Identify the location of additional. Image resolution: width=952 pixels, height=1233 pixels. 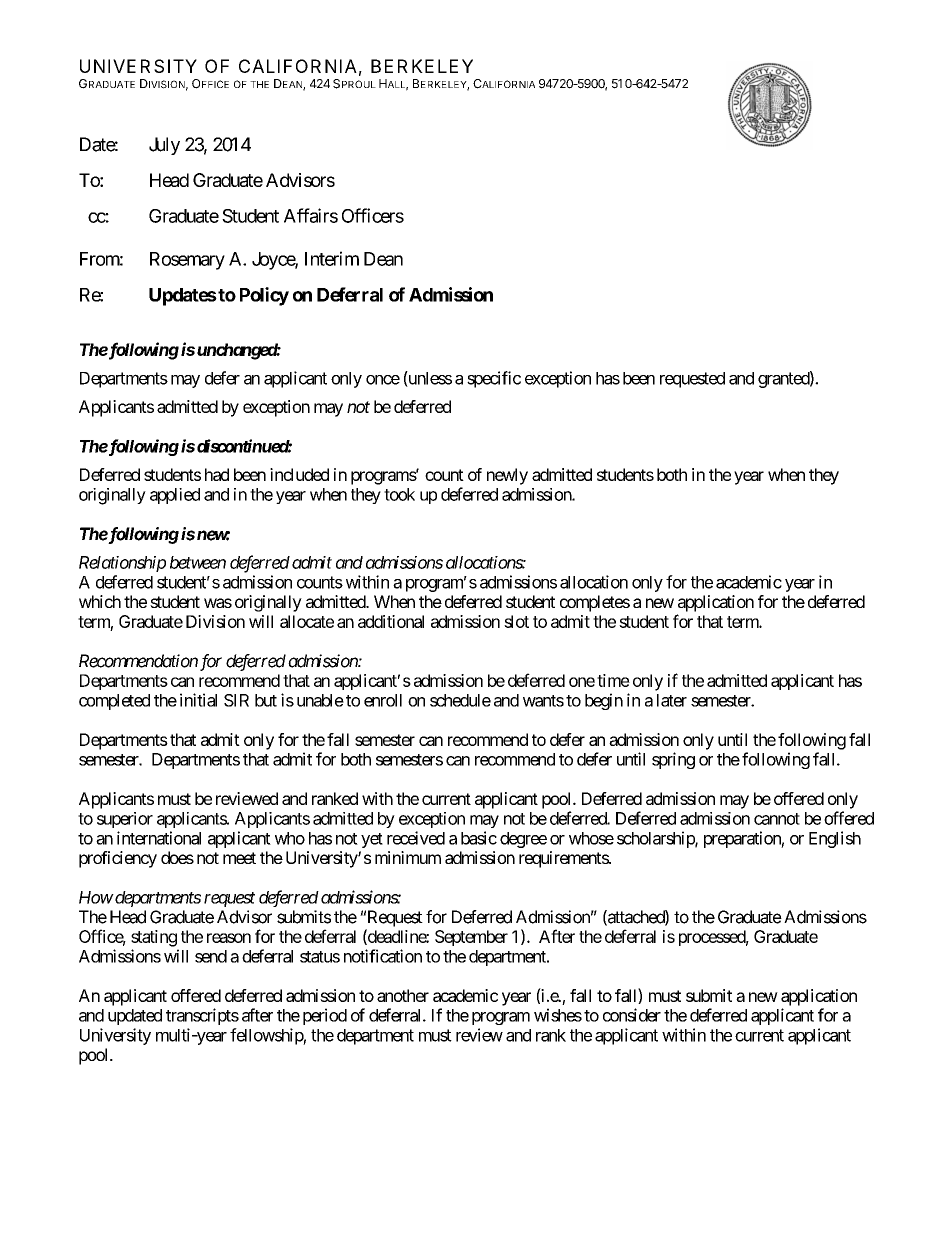
(391, 621).
